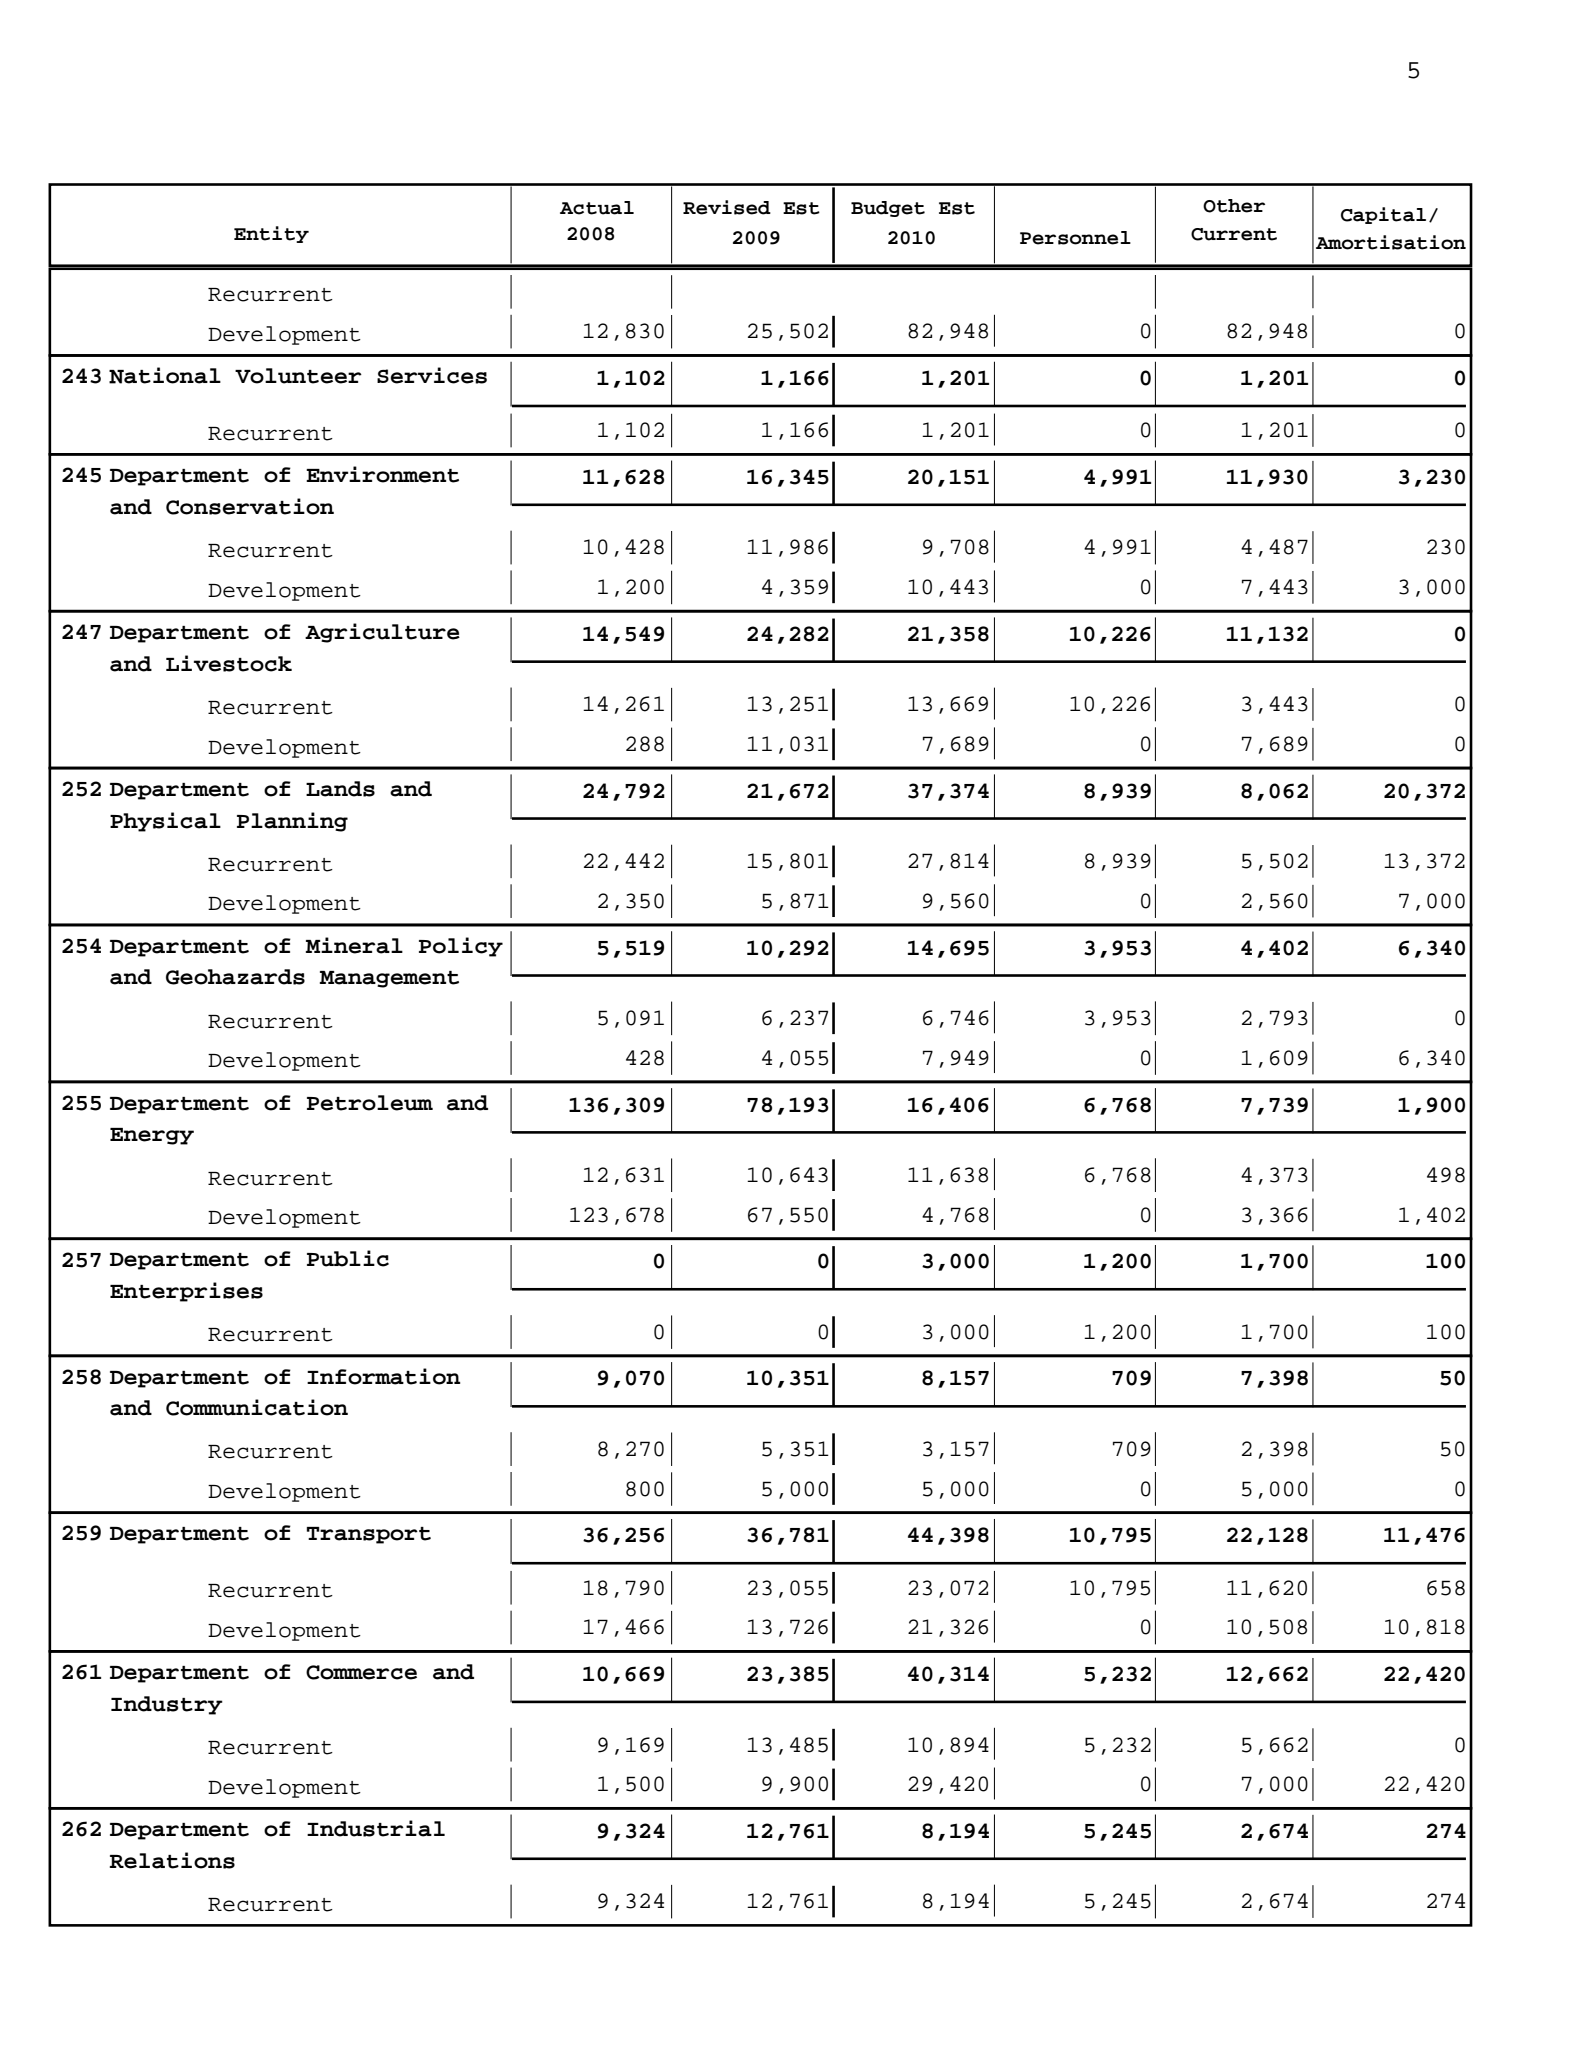 This page has width=1589, height=2057. I want to click on Amortisation, so click(1391, 242).
